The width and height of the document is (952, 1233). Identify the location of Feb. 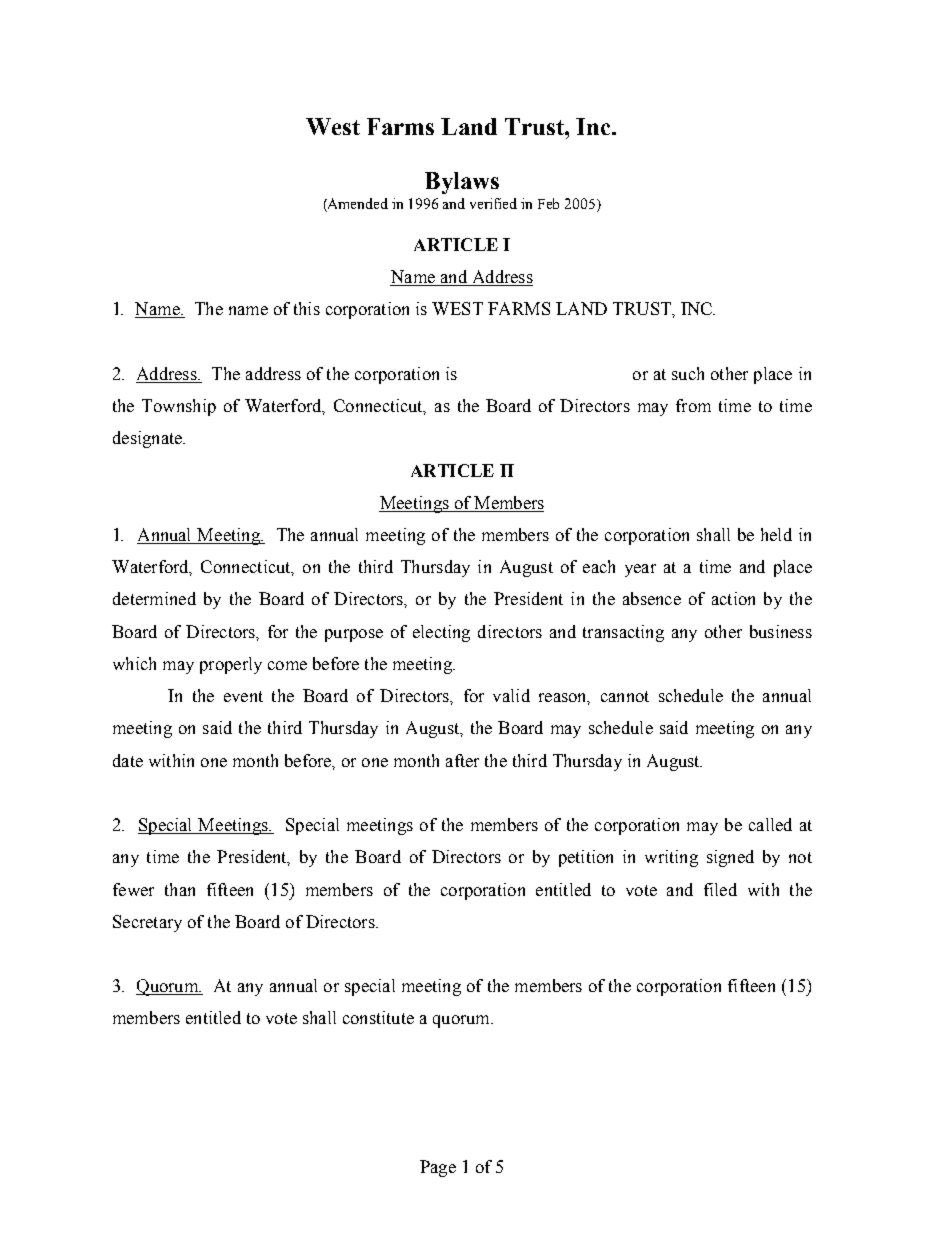
(548, 203).
